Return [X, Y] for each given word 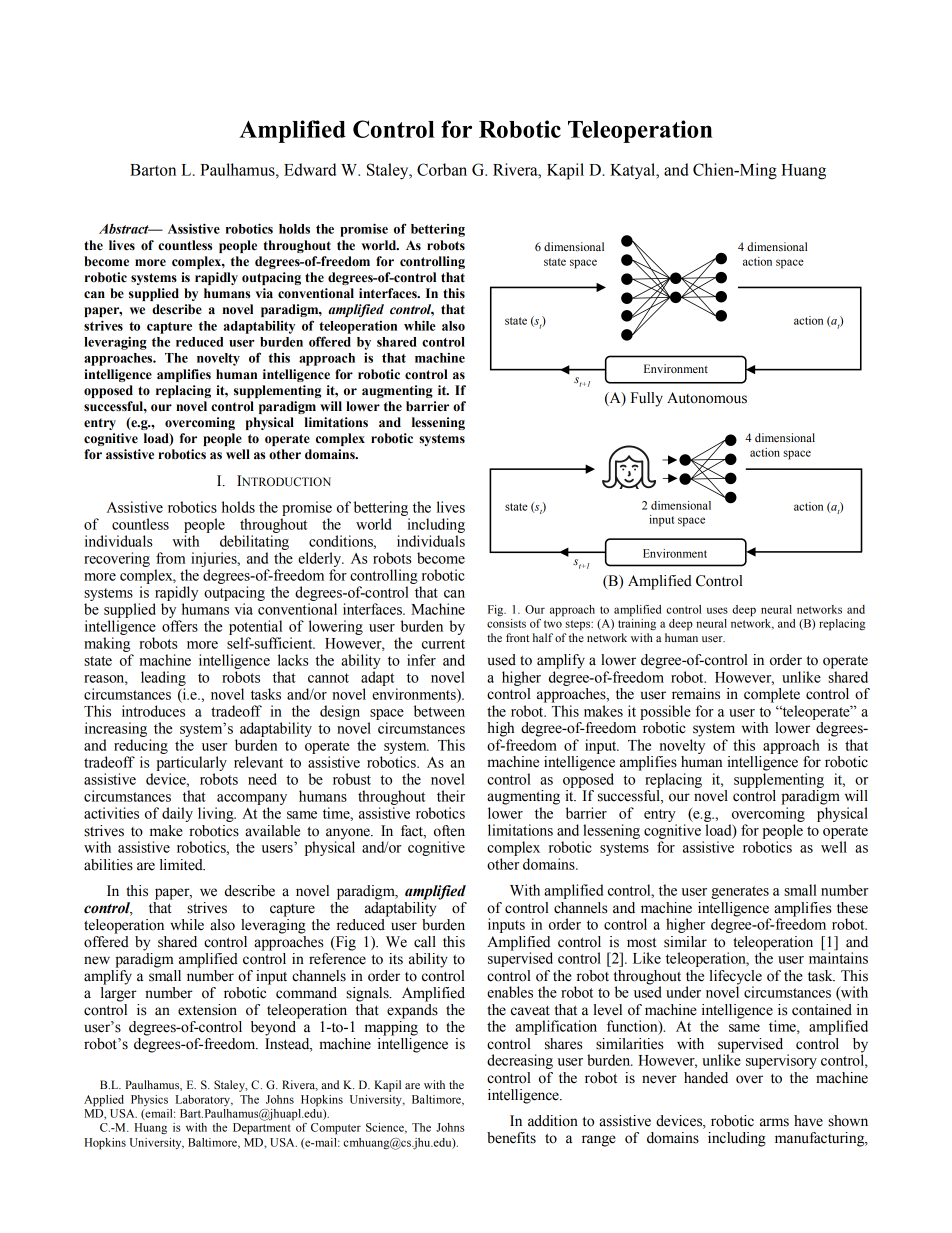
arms [774, 1122]
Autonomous [707, 398]
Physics [149, 1100]
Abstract [125, 229]
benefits [511, 1138]
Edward [310, 169]
